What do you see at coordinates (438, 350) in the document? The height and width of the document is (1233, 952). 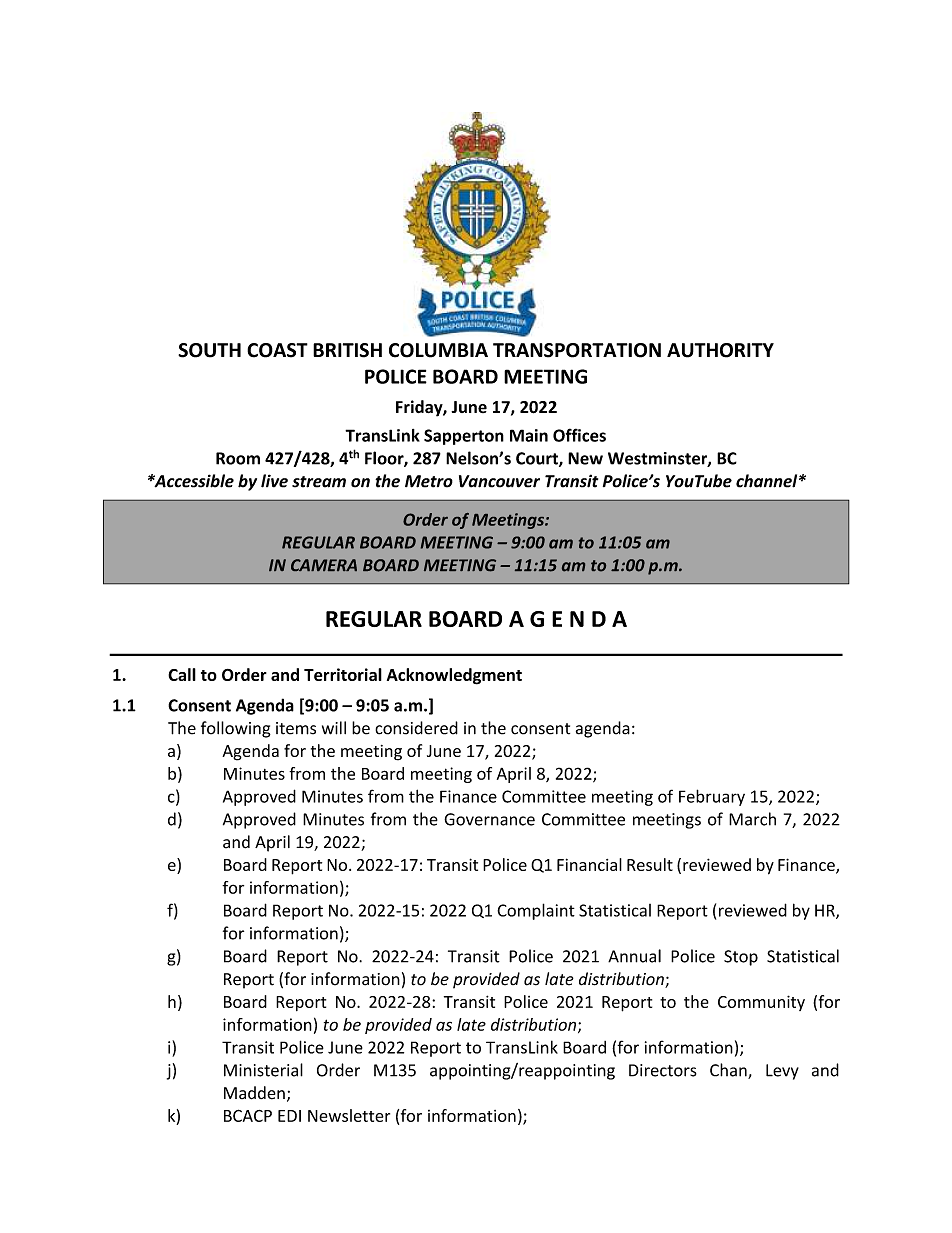 I see `COLUMBIA` at bounding box center [438, 350].
